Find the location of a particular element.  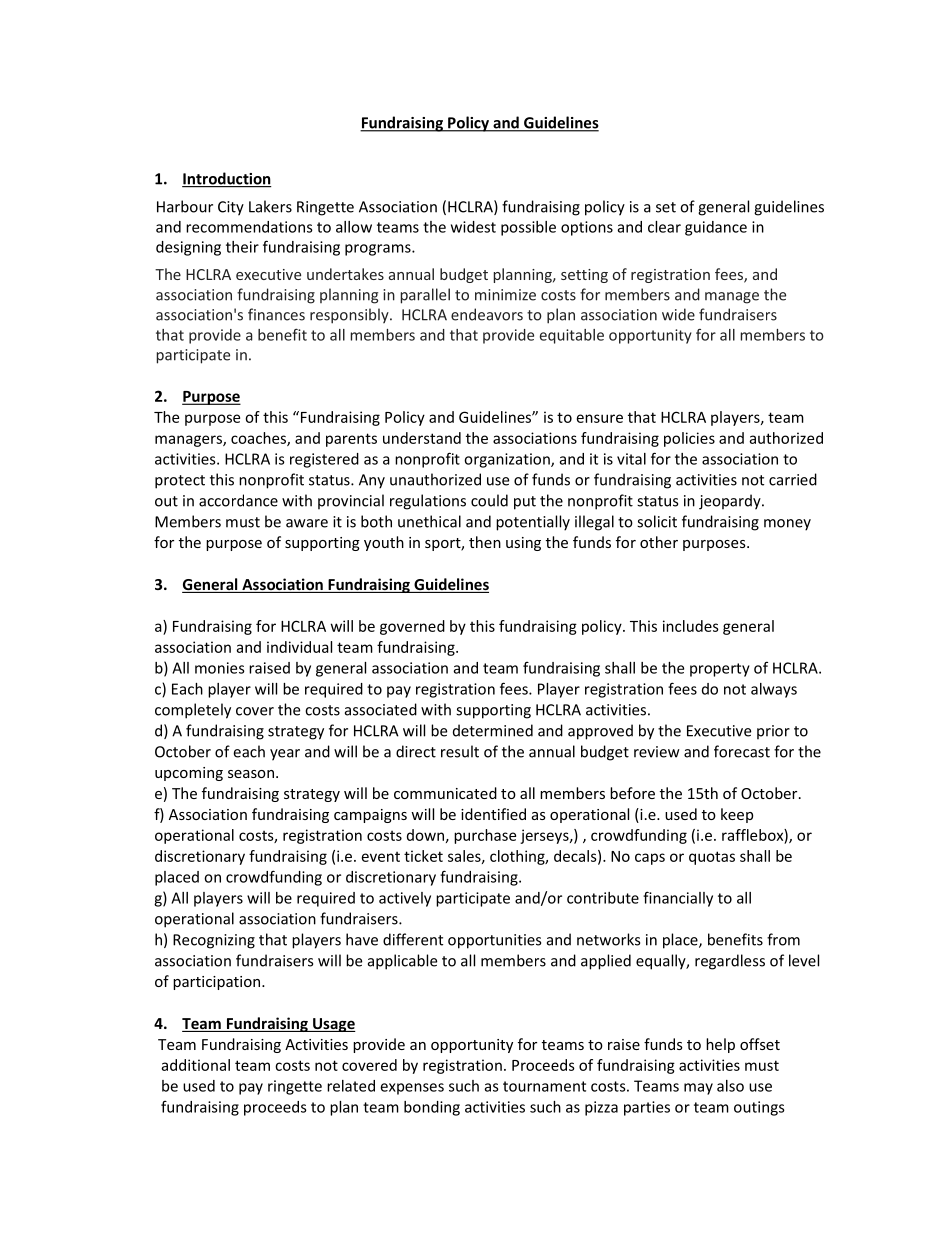

tournament is located at coordinates (544, 1086).
